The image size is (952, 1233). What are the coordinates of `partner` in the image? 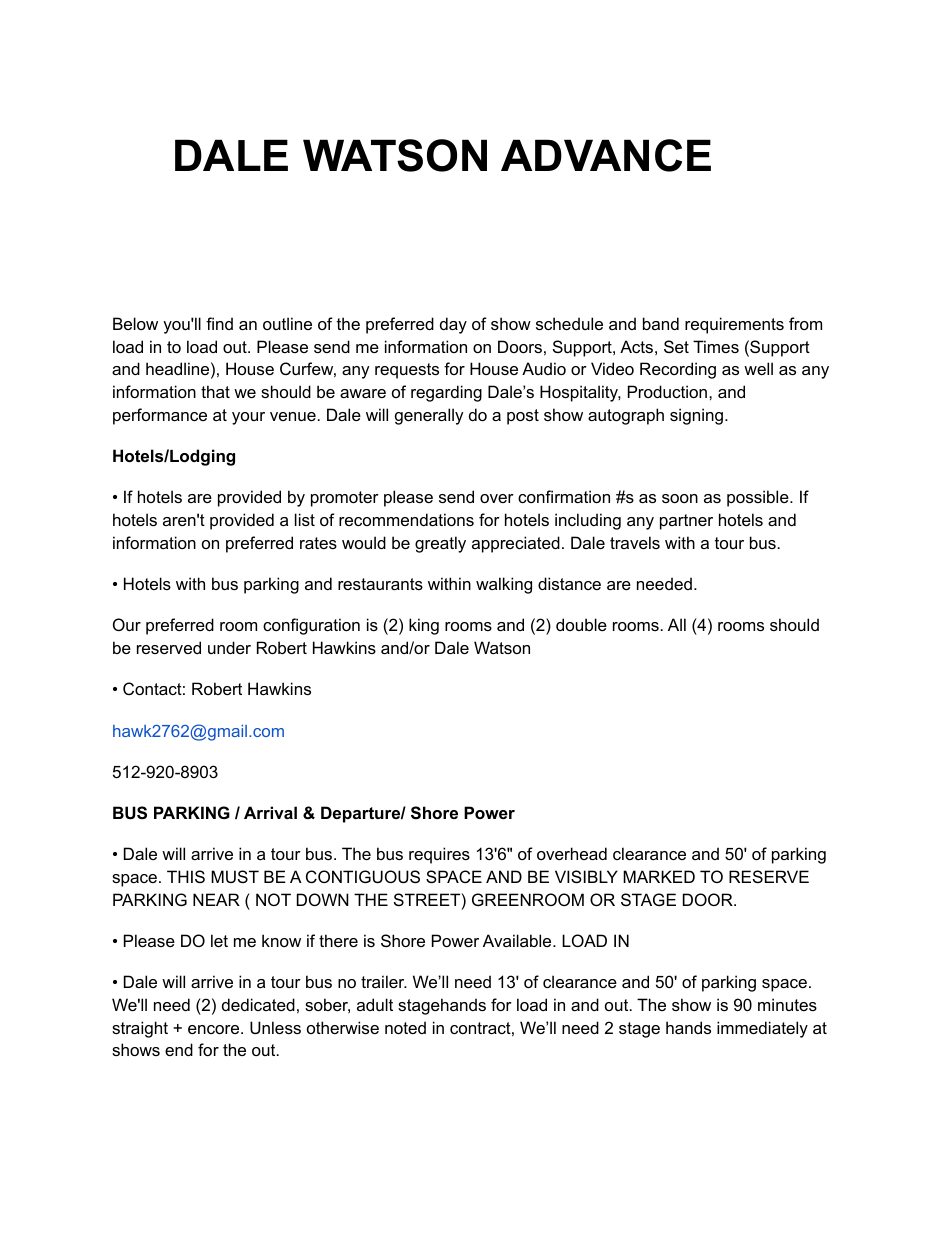 It's located at (686, 522).
